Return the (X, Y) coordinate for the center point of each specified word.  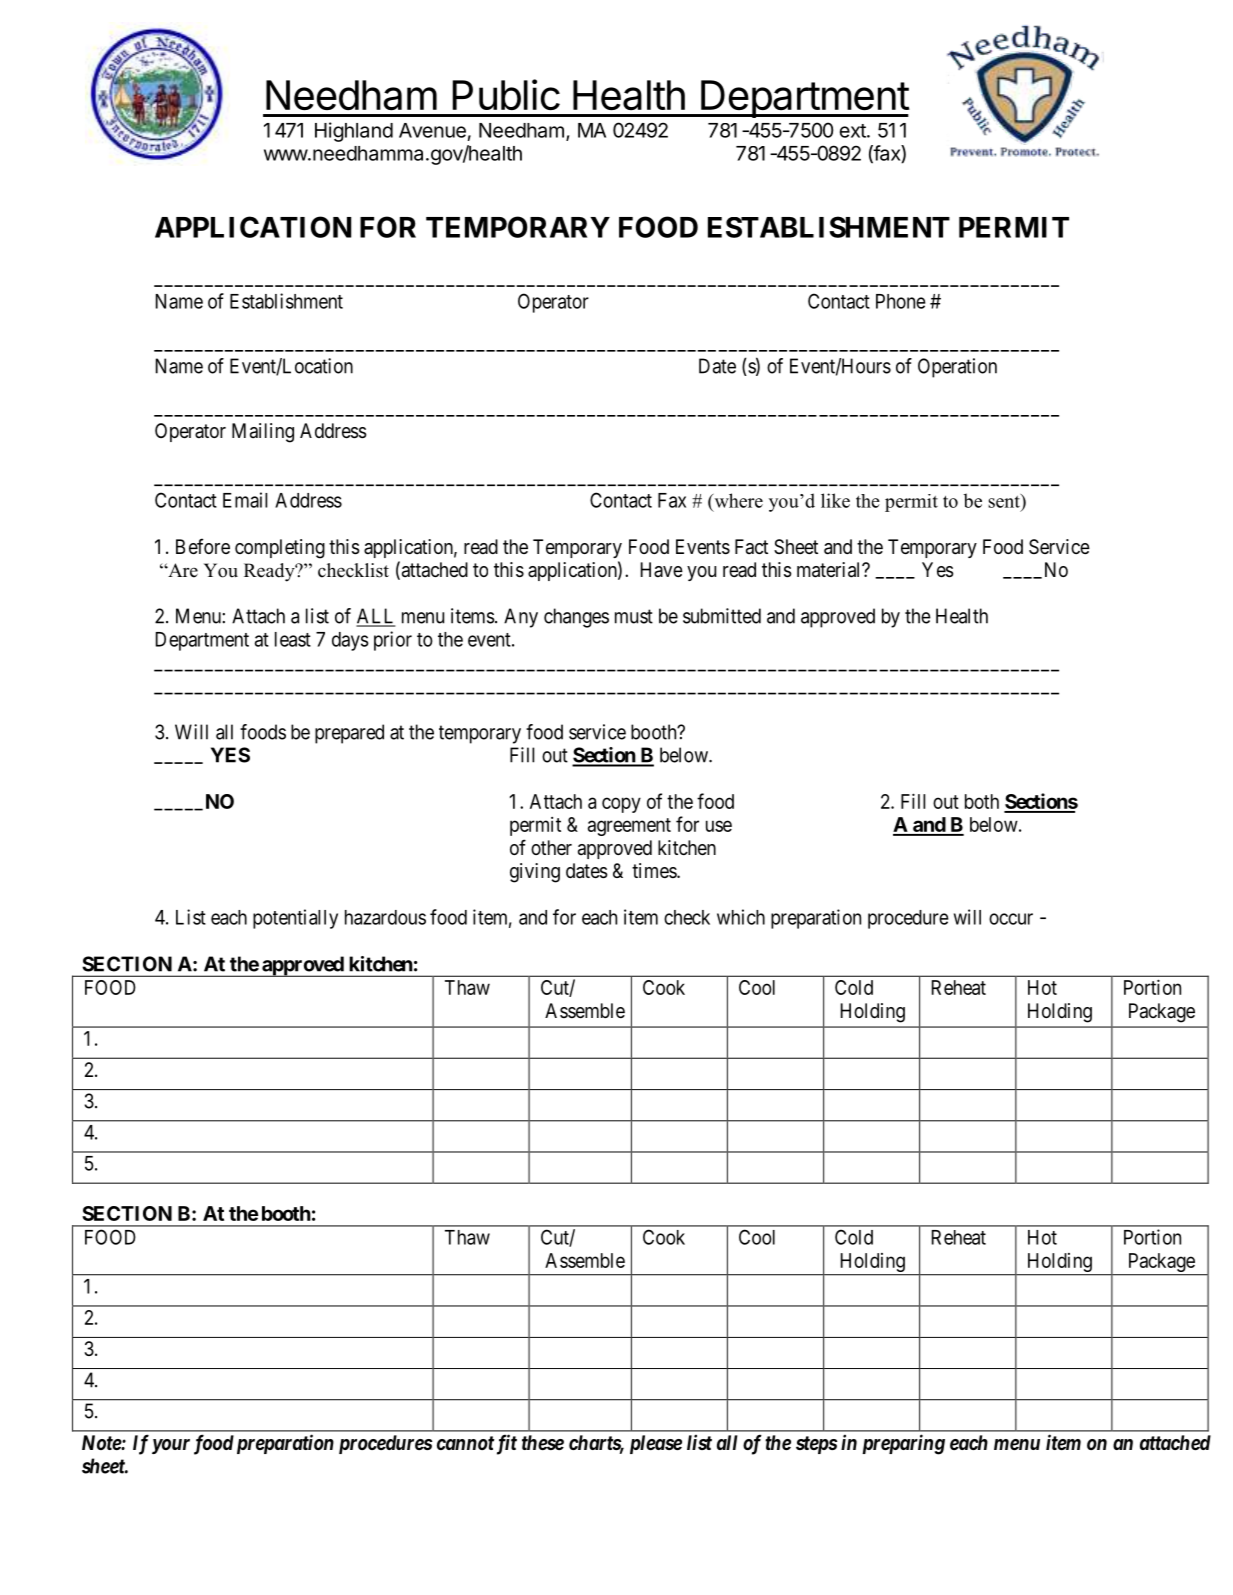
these (543, 1442)
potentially (295, 919)
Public (506, 94)
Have (662, 569)
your (171, 1446)
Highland (354, 132)
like (835, 500)
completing (280, 549)
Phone (901, 301)
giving (535, 873)
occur (1011, 919)
